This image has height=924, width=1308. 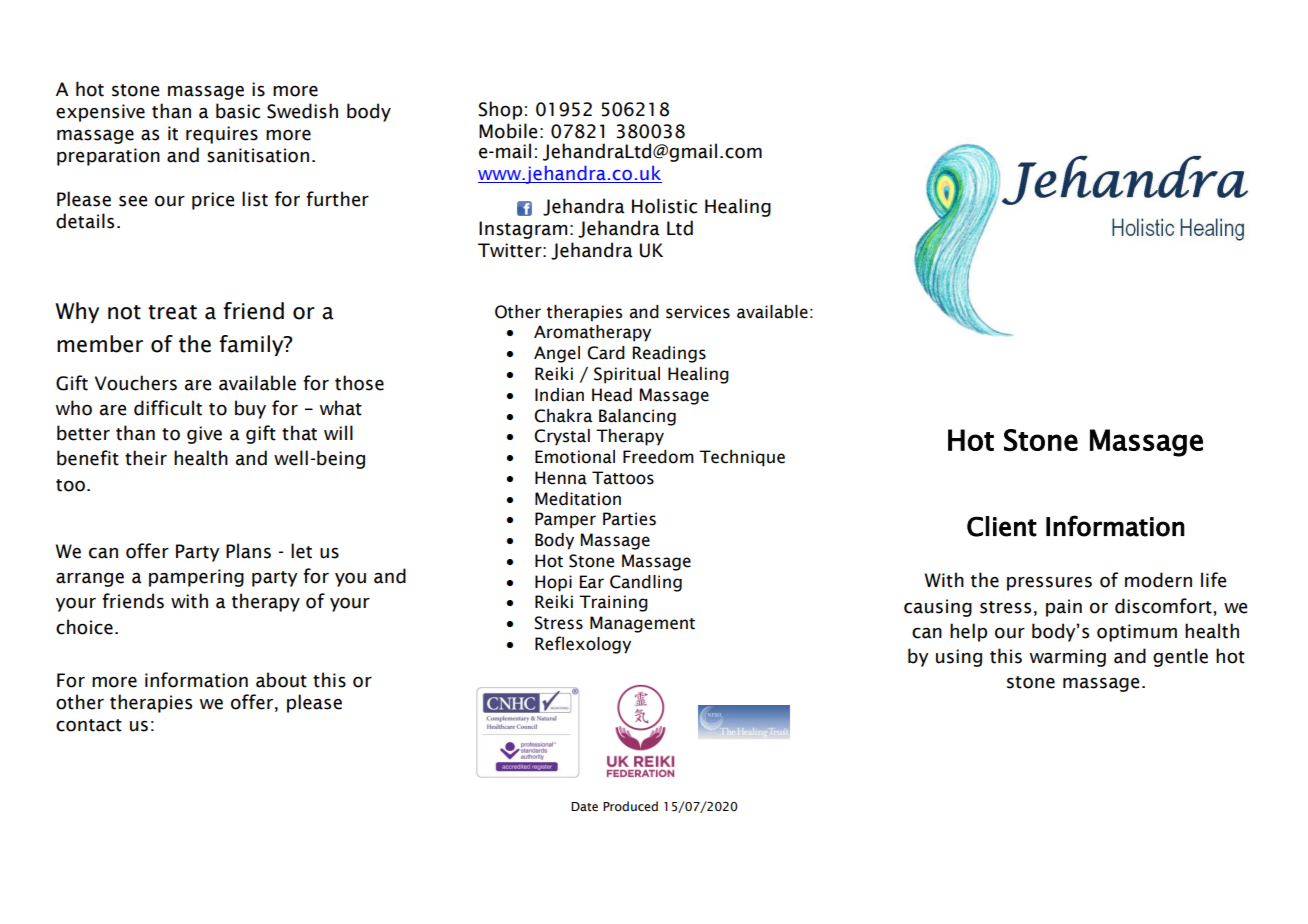 What do you see at coordinates (500, 110) in the image?
I see `Shop` at bounding box center [500, 110].
